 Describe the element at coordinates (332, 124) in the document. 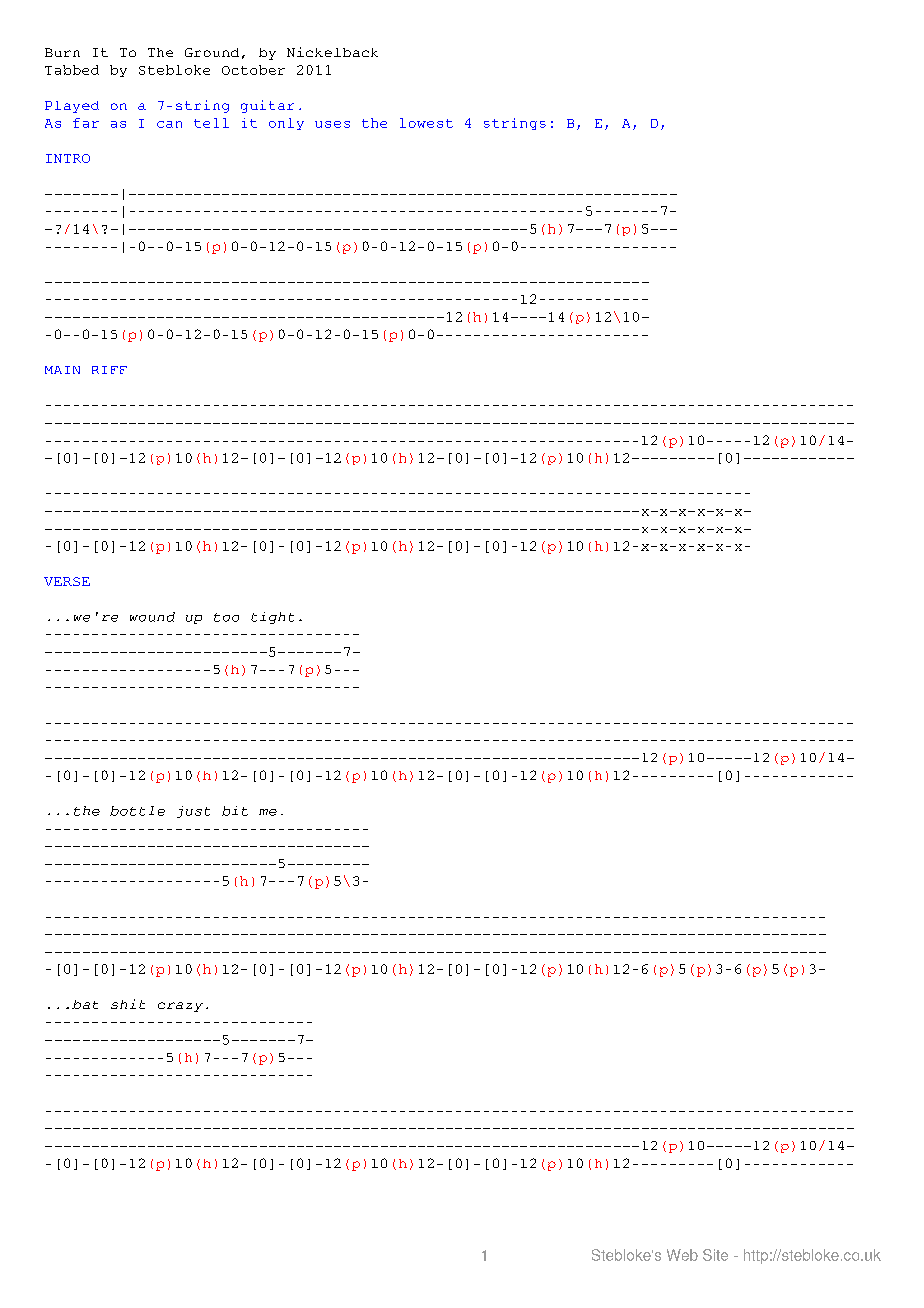

I see `uses` at that location.
